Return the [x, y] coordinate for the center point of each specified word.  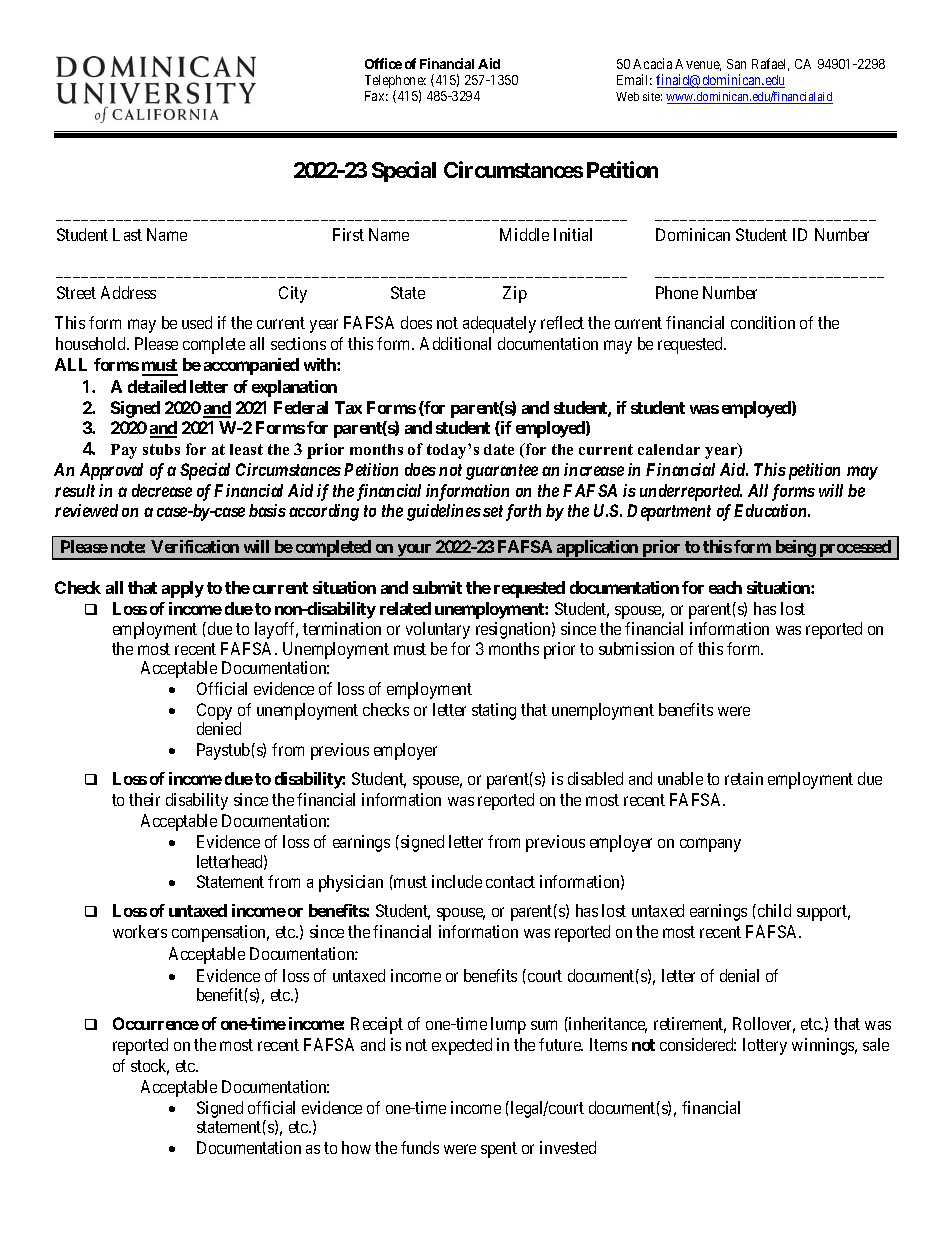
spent [499, 1150]
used [197, 322]
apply [183, 589]
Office [383, 63]
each [725, 587]
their [144, 799]
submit [437, 587]
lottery [765, 1046]
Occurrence [156, 1023]
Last [127, 234]
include [457, 881]
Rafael [770, 64]
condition [763, 322]
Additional [455, 343]
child [773, 910]
